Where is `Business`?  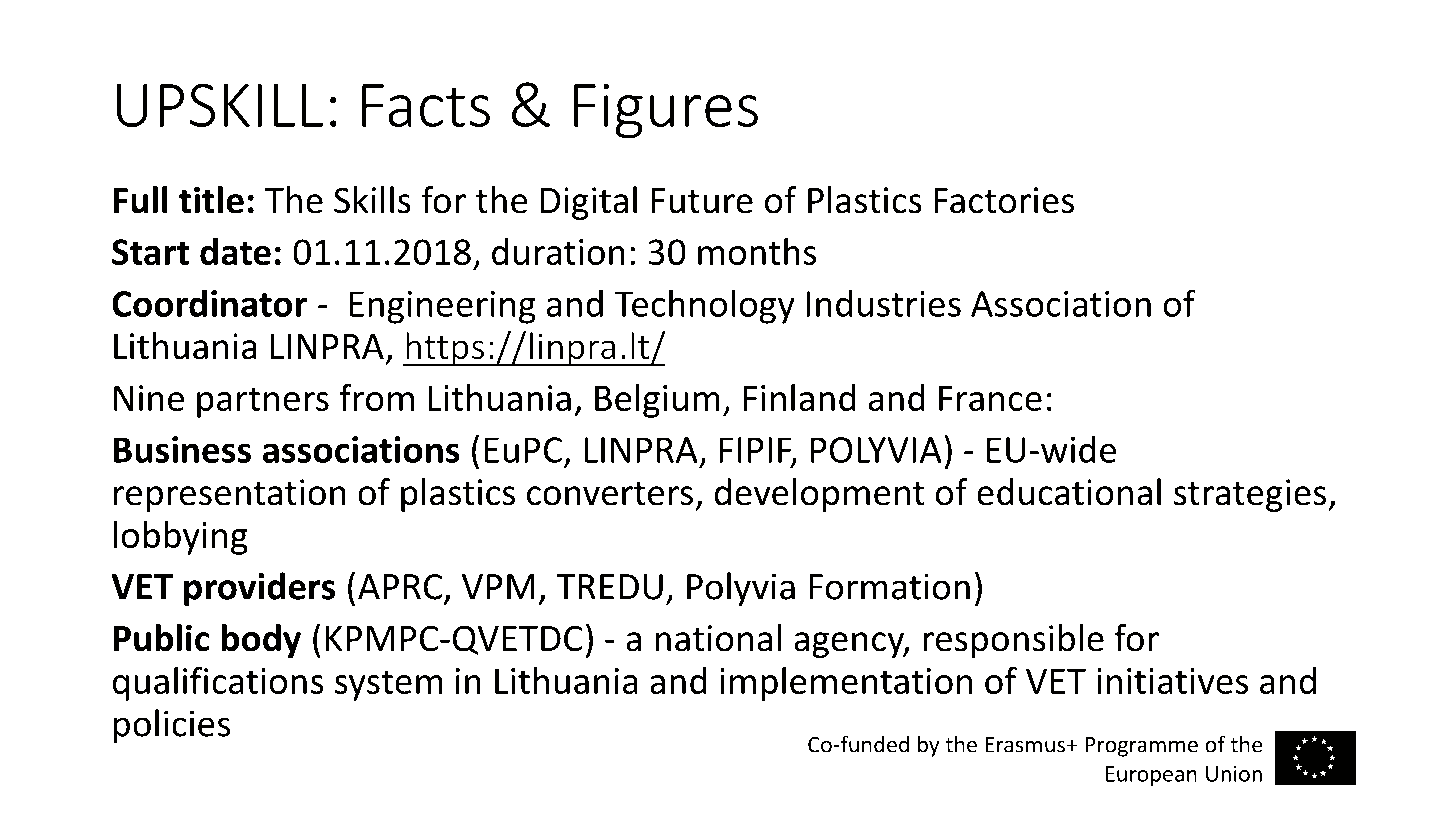
Business is located at coordinates (182, 449).
